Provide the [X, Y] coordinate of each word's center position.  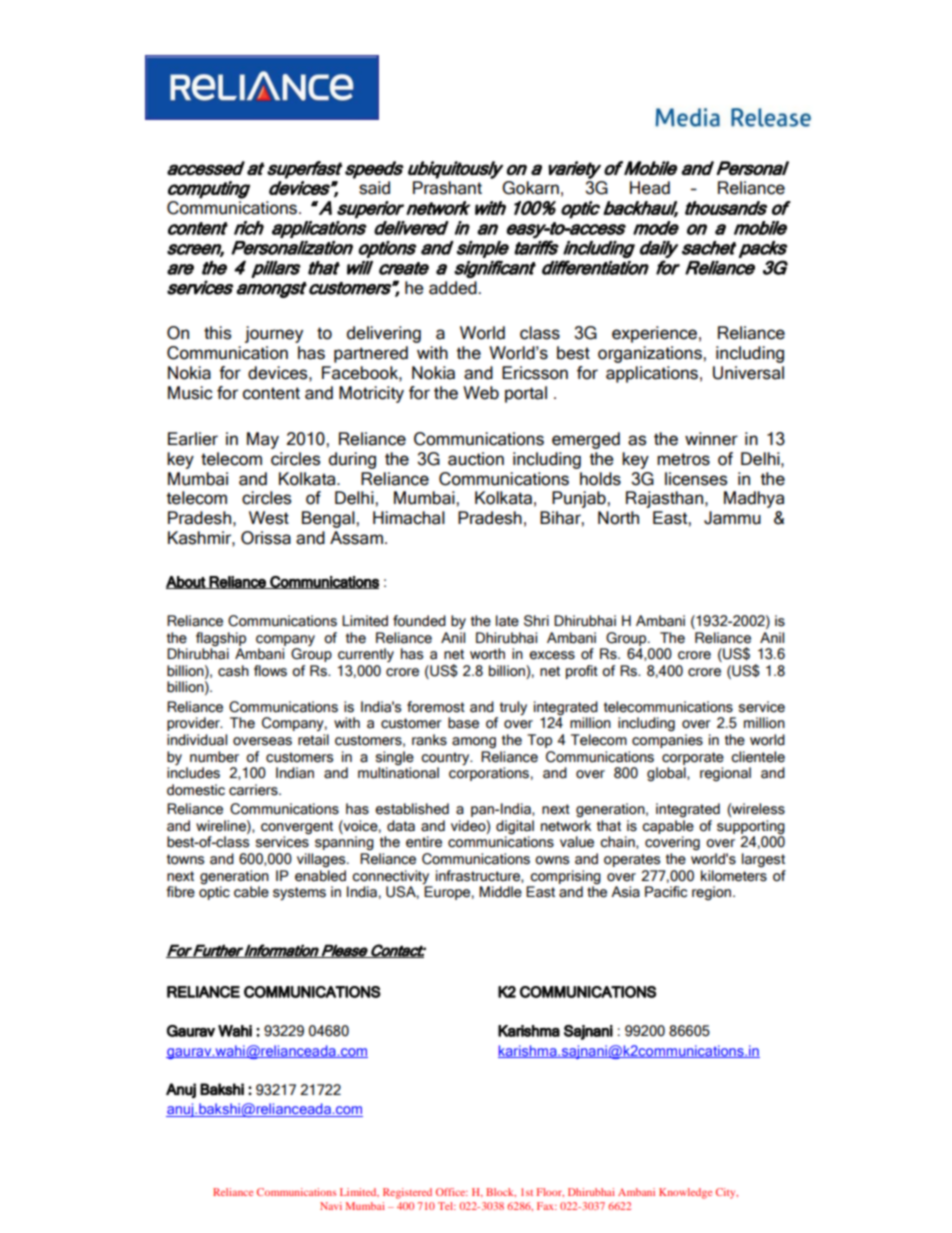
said [374, 188]
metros [683, 459]
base [463, 723]
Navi [331, 1206]
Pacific [666, 892]
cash [233, 671]
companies [667, 741]
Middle [500, 892]
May [263, 440]
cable [251, 892]
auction [476, 459]
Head [650, 188]
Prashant [447, 188]
